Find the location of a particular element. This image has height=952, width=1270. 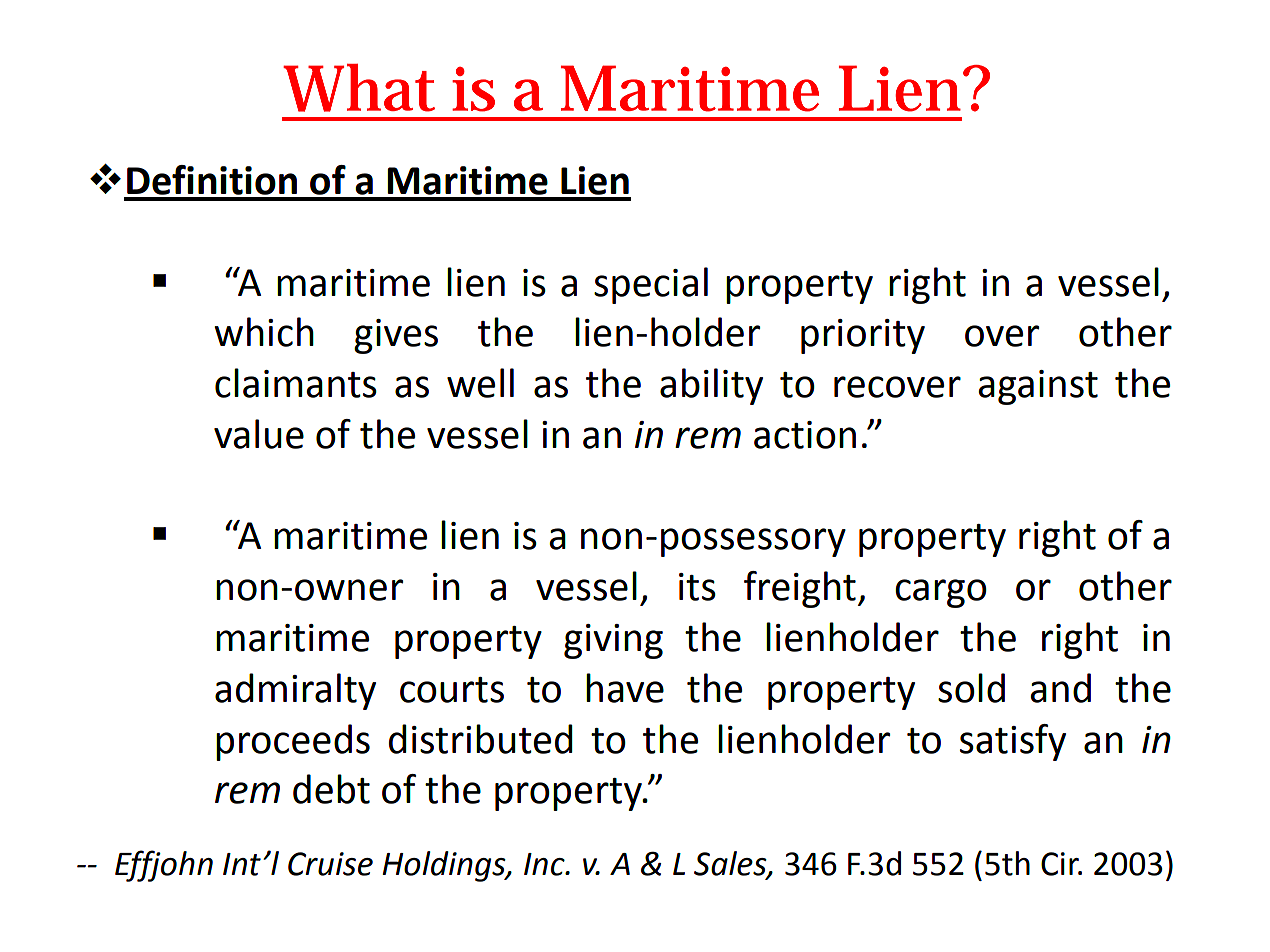

against is located at coordinates (1038, 387).
